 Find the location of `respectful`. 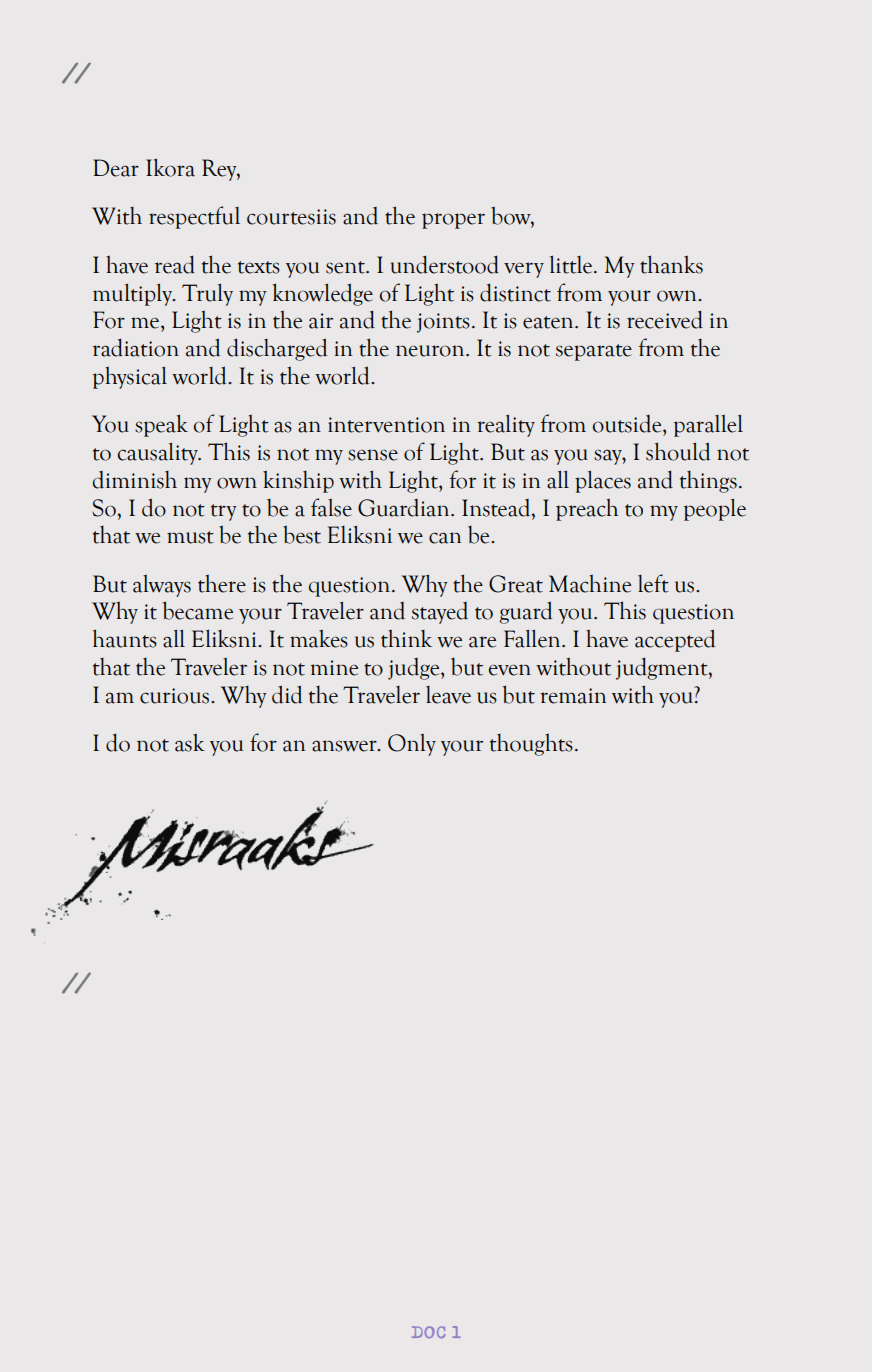

respectful is located at coordinates (194, 217).
